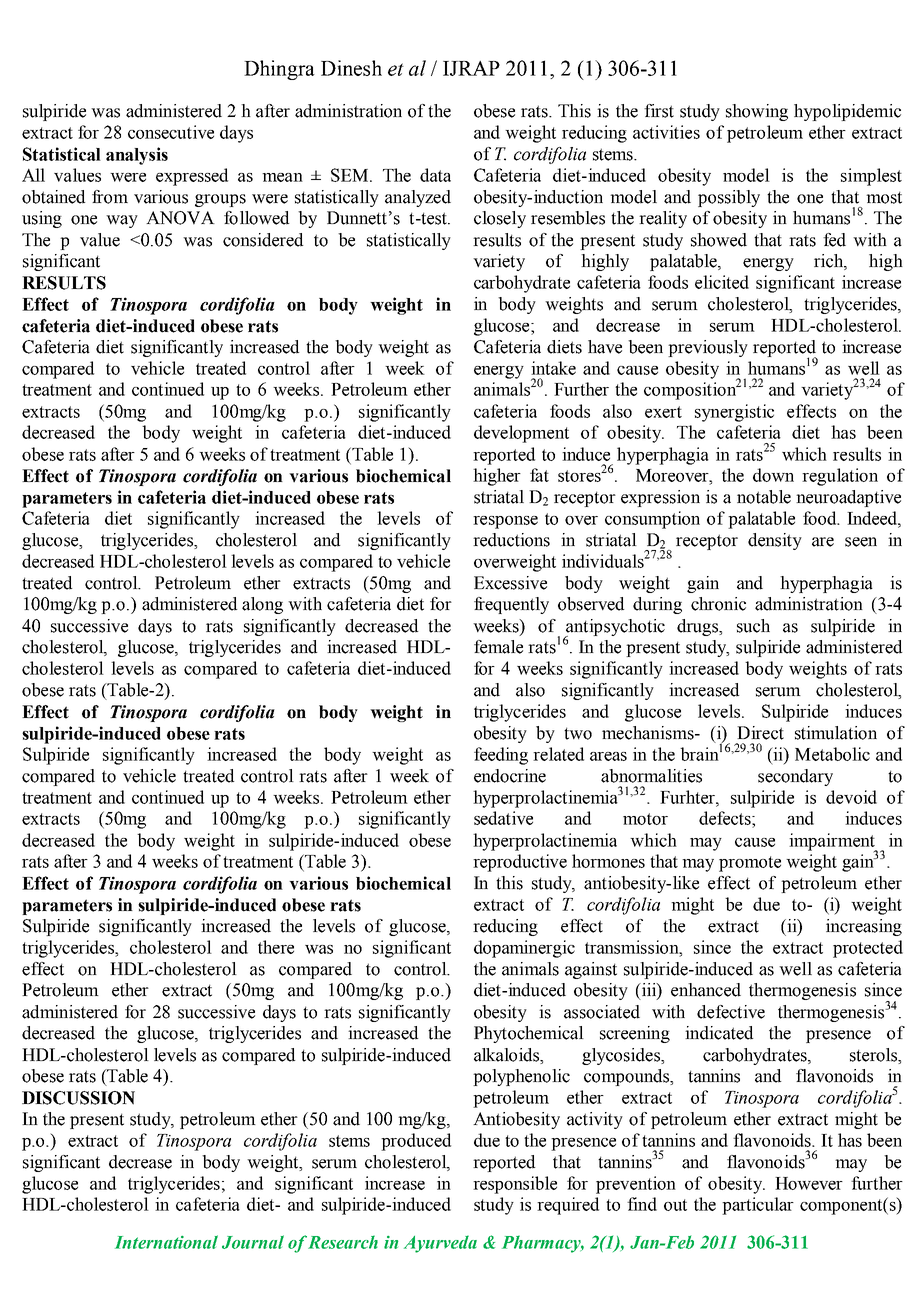 Image resolution: width=924 pixels, height=1307 pixels. I want to click on data, so click(435, 175).
